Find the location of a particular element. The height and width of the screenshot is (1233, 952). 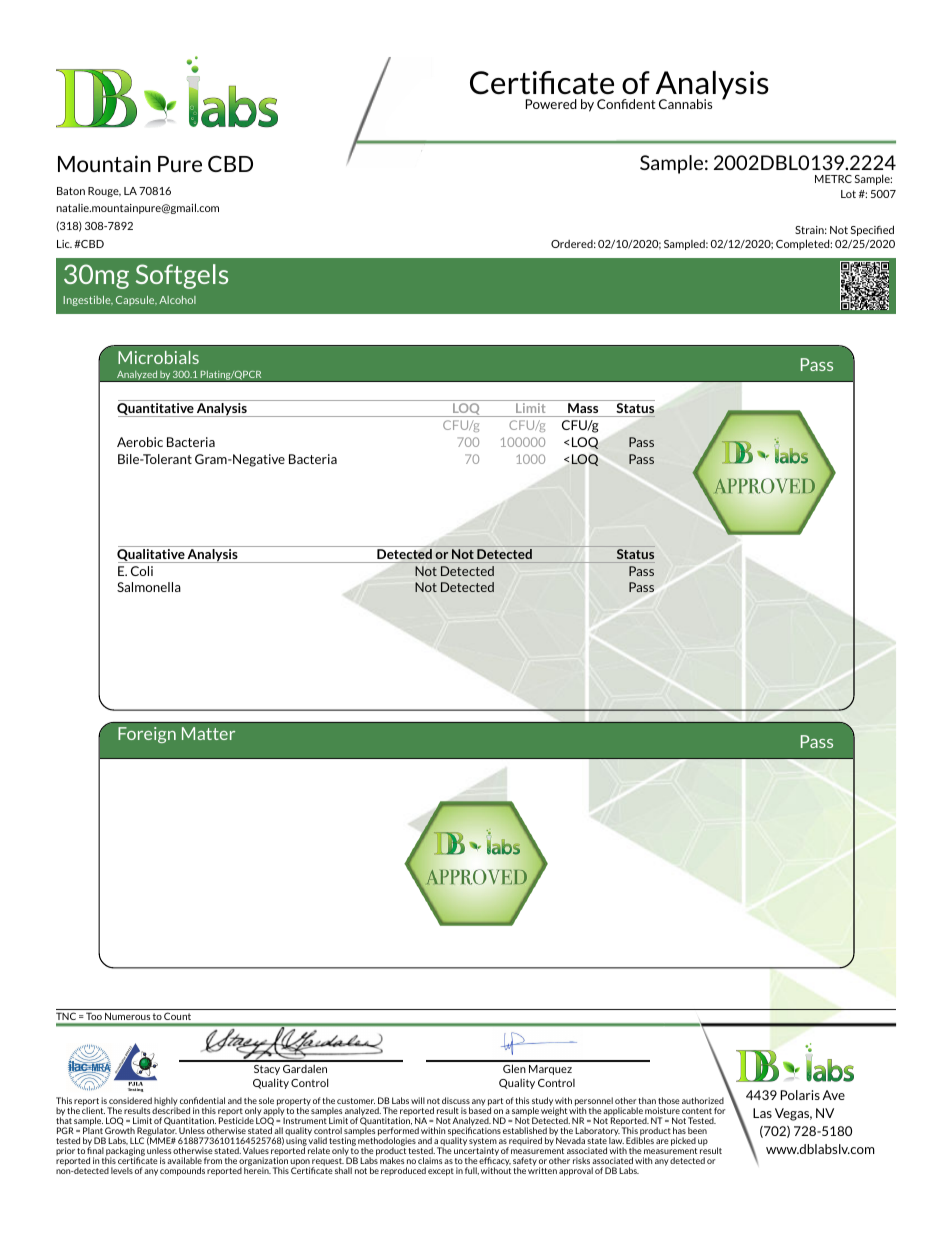

Polaris is located at coordinates (800, 1095).
